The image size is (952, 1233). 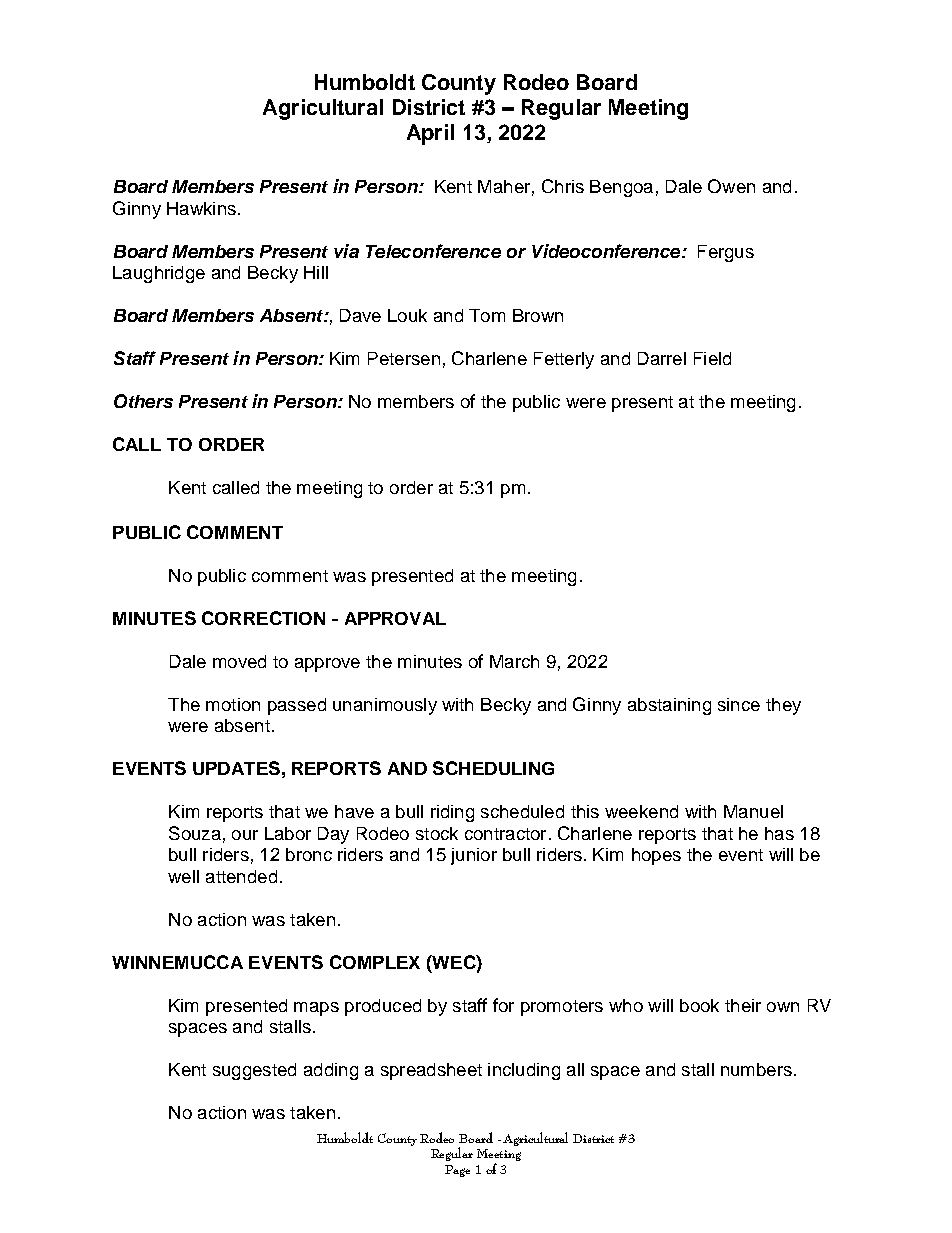 I want to click on suggested, so click(x=254, y=1071).
